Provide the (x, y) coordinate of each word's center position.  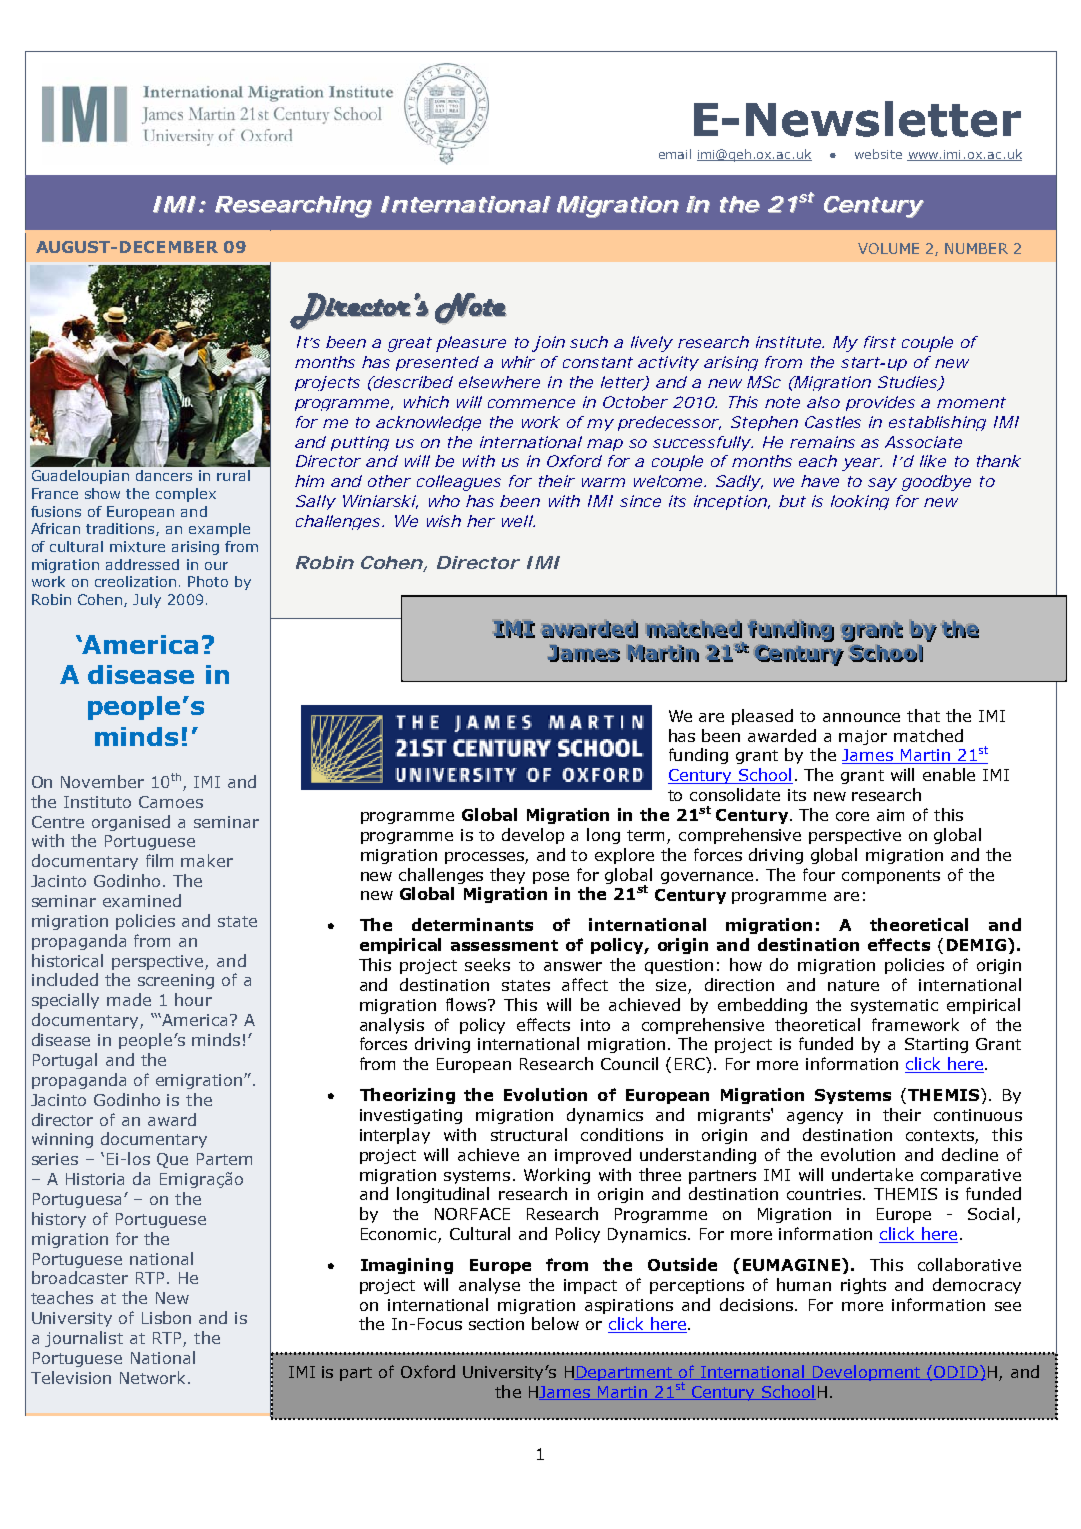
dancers (164, 475)
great (410, 344)
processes (485, 858)
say (882, 484)
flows (468, 1004)
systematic (894, 1006)
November (102, 781)
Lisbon (166, 1317)
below (555, 1323)
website (878, 154)
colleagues (459, 483)
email (675, 154)
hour (193, 999)
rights (863, 1286)
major (863, 737)
